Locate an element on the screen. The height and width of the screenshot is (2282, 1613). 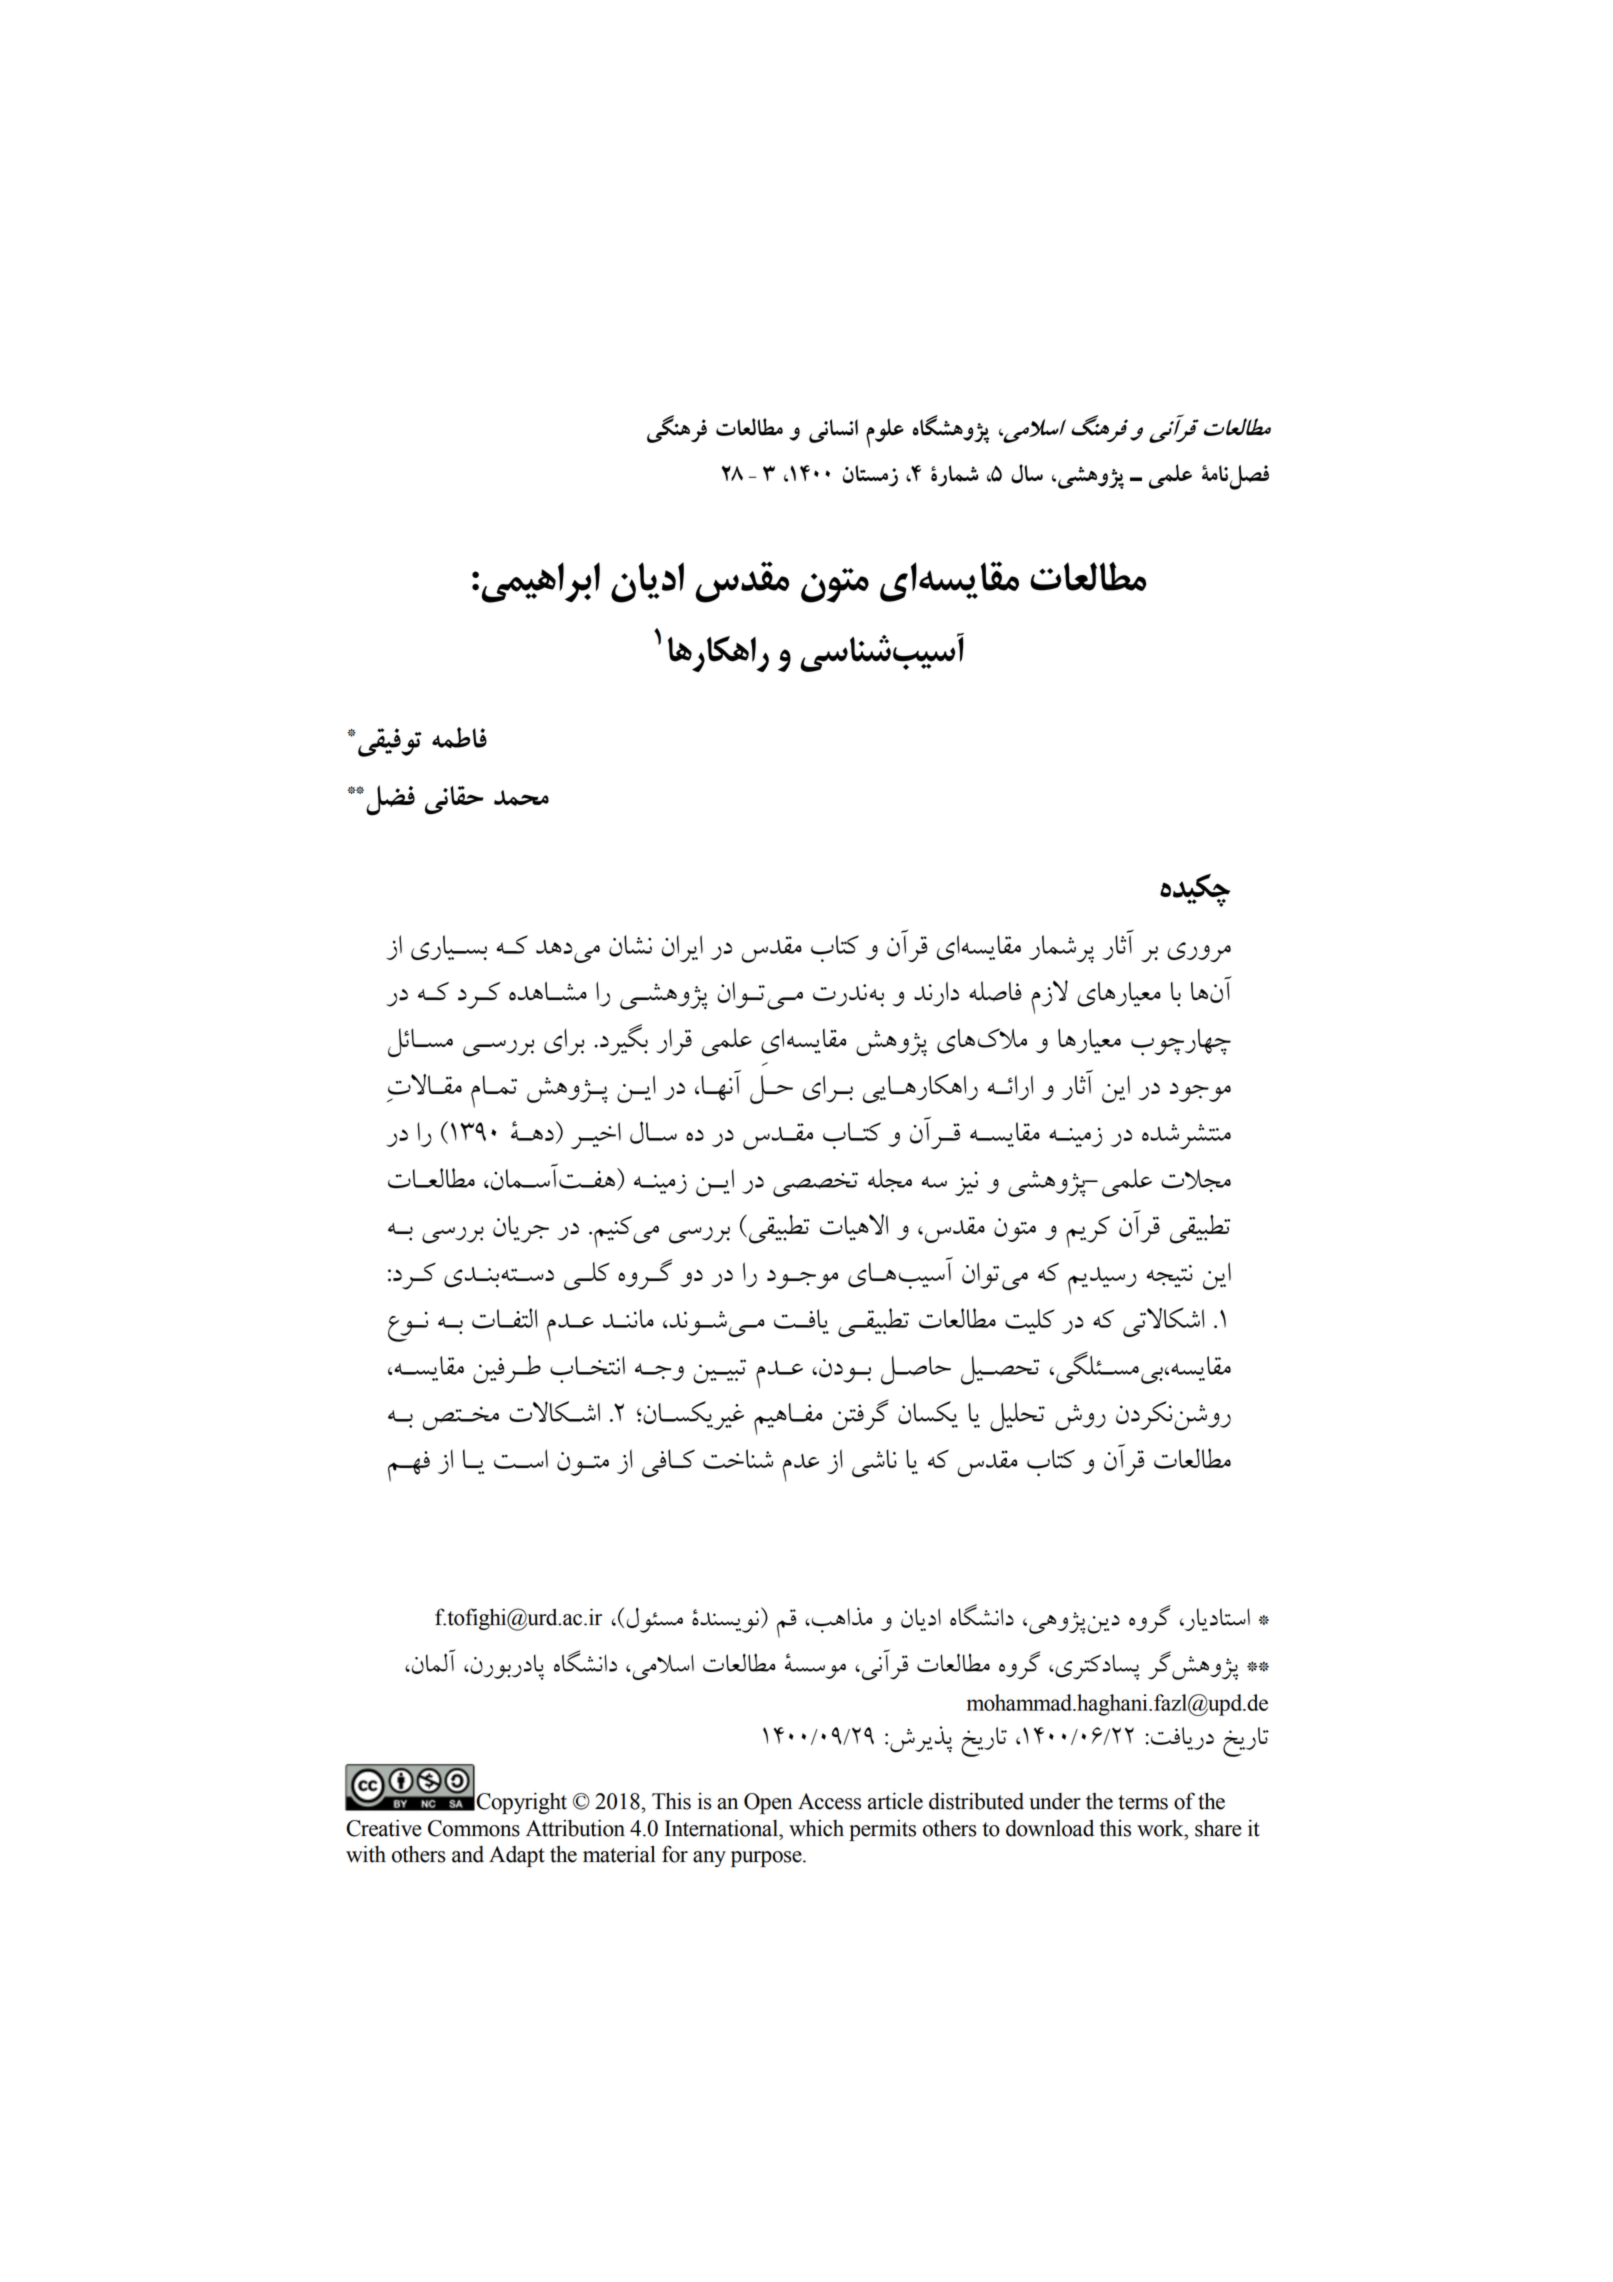
download is located at coordinates (1050, 1828).
